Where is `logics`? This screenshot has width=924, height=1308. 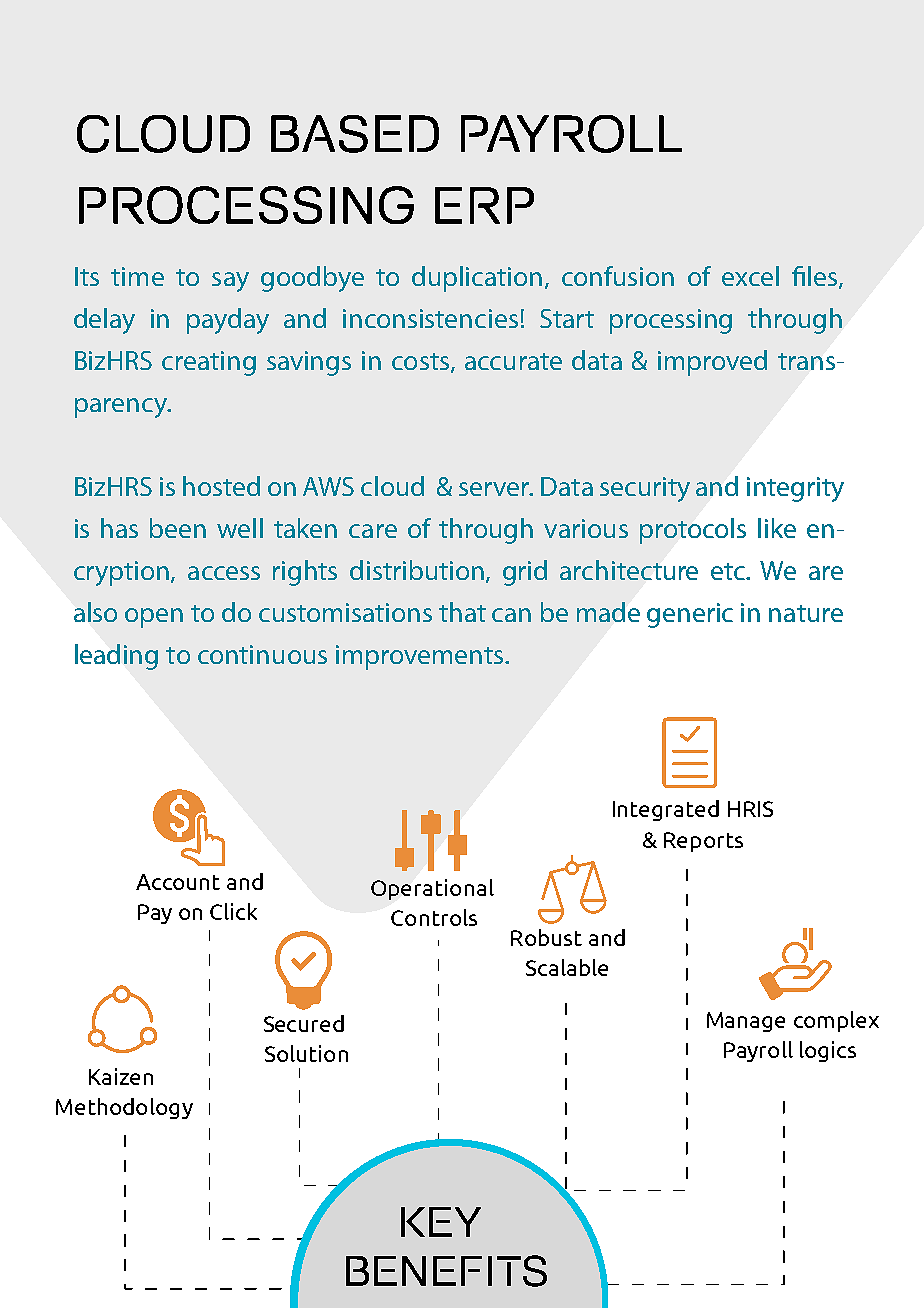 logics is located at coordinates (828, 1051).
